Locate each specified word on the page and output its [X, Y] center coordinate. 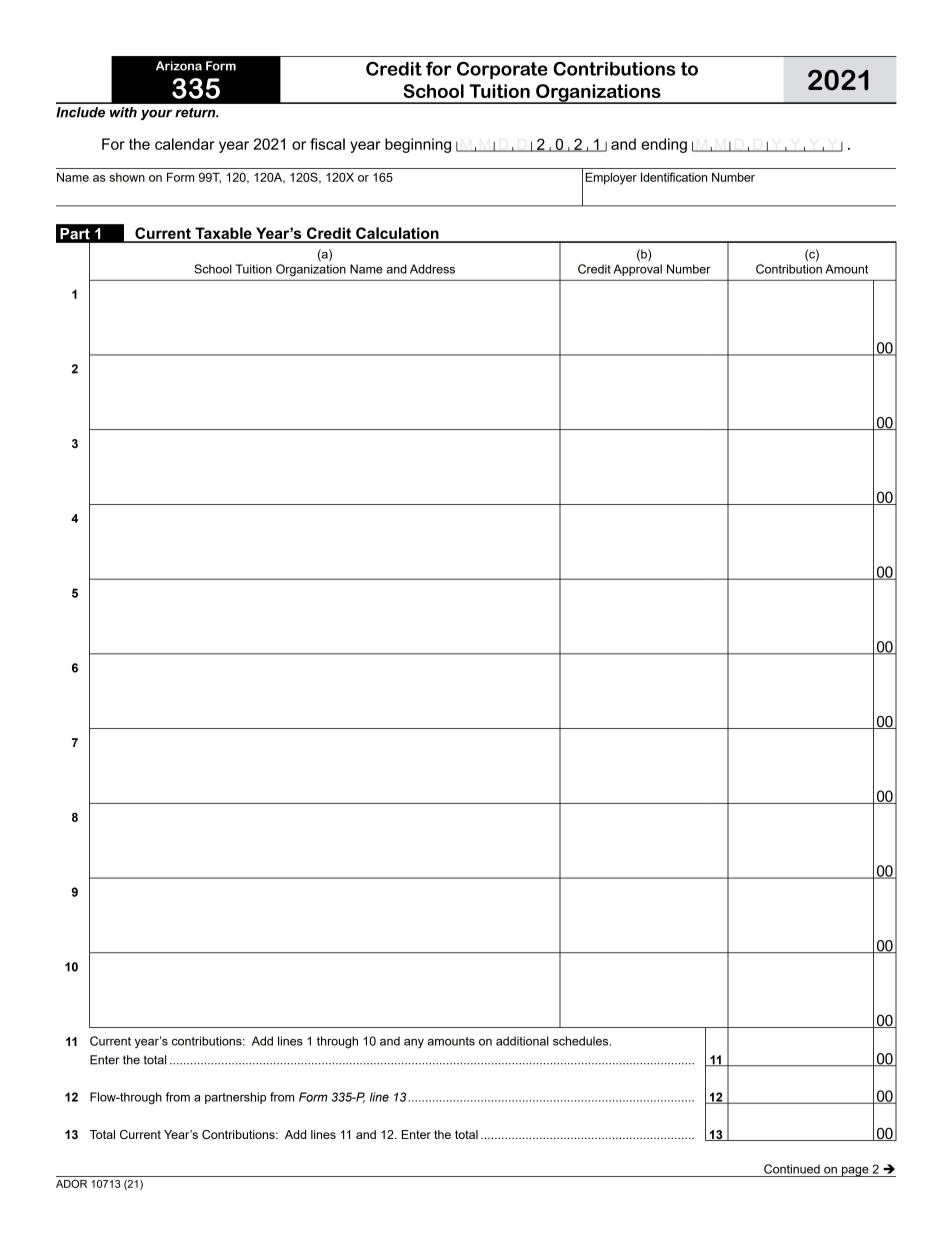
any [414, 1043]
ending [664, 145]
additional [522, 1041]
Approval [637, 270]
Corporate [502, 70]
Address [432, 269]
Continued [792, 1169]
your [156, 114]
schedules [582, 1041]
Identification [674, 177]
